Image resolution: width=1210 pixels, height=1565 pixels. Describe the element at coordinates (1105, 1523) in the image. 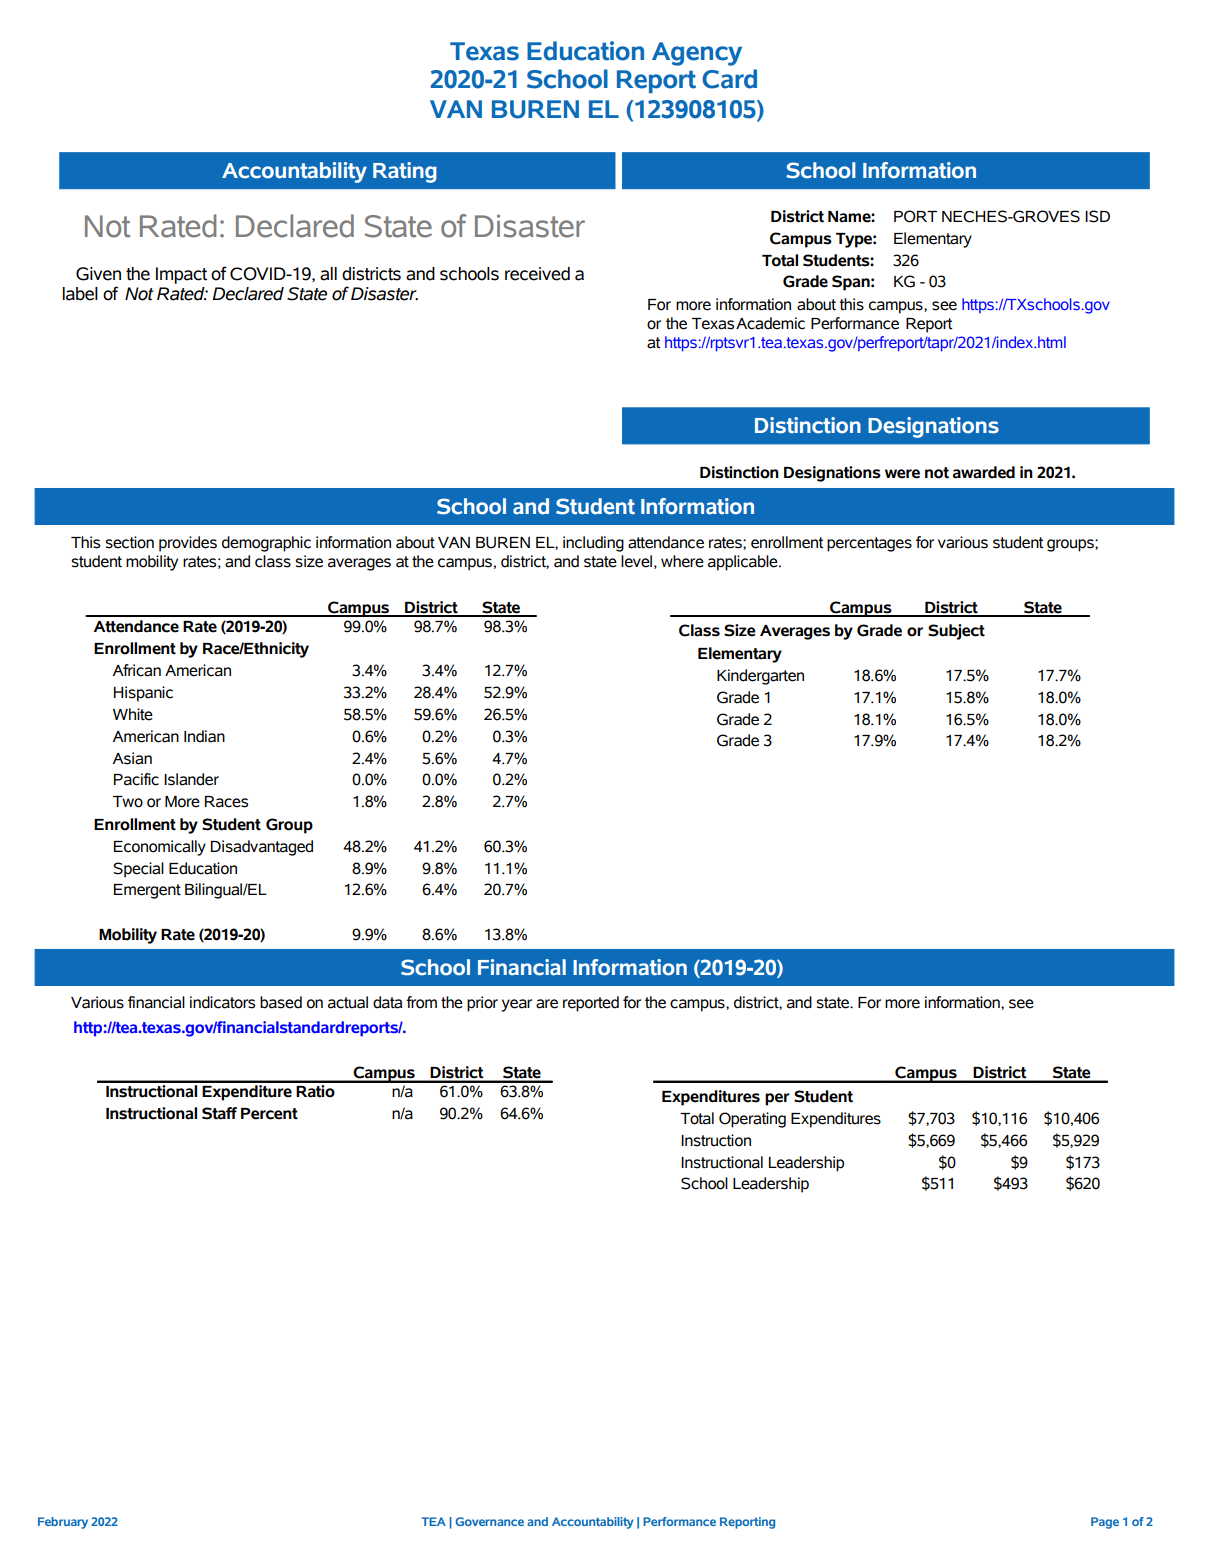

I see `Page` at that location.
